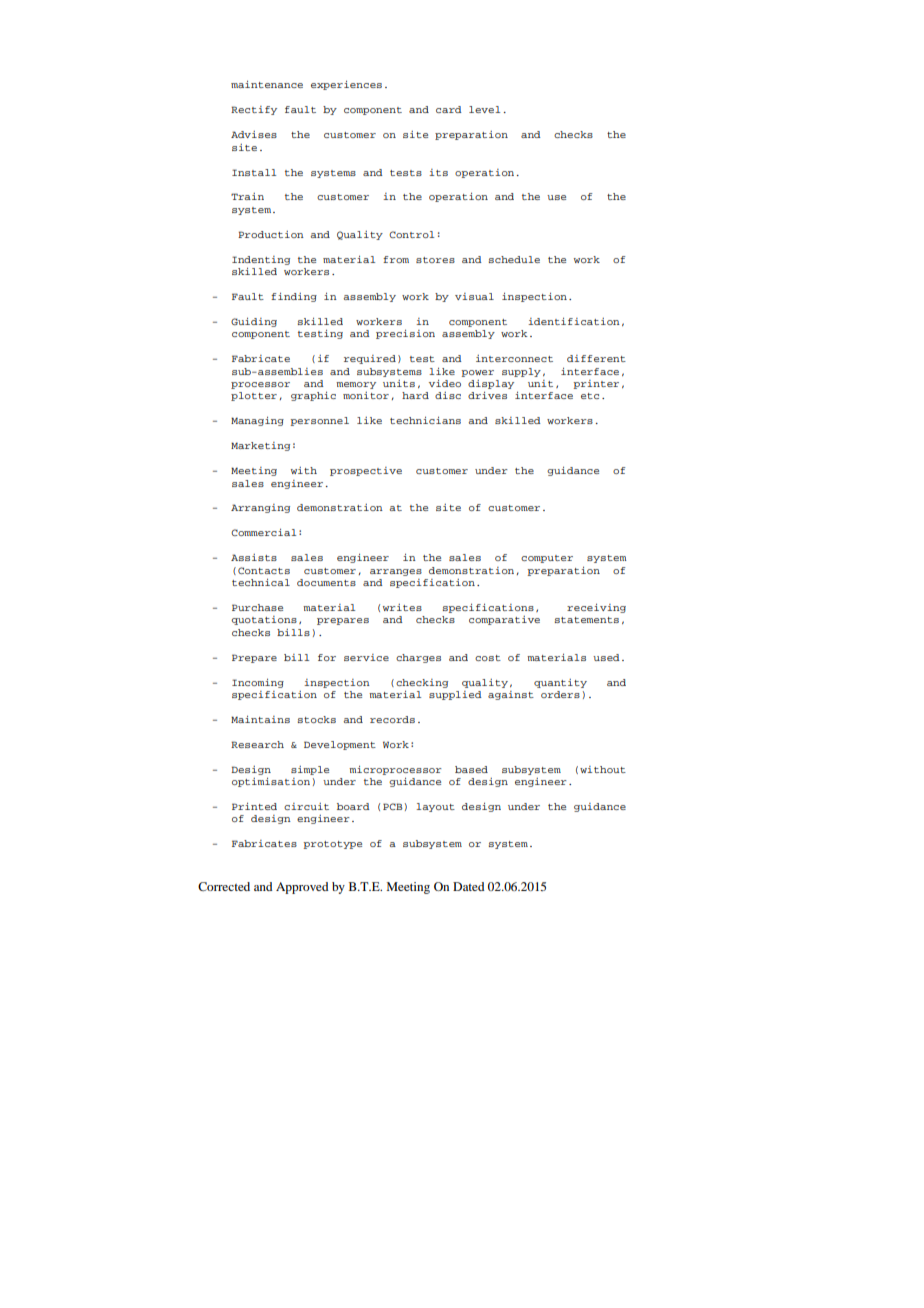 The height and width of the screenshot is (1308, 924). I want to click on prospective, so click(366, 471).
